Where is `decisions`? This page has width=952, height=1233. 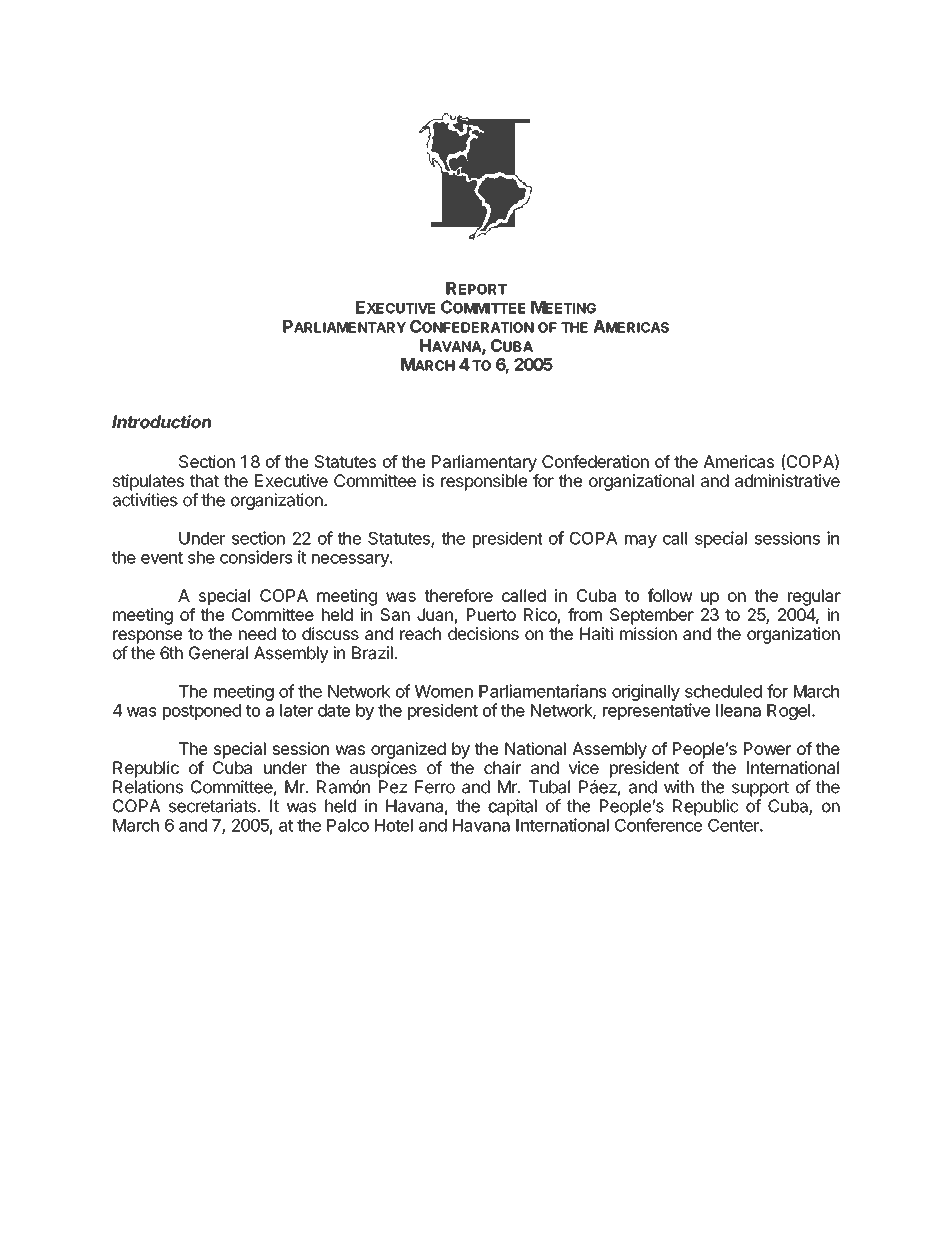
decisions is located at coordinates (483, 633).
